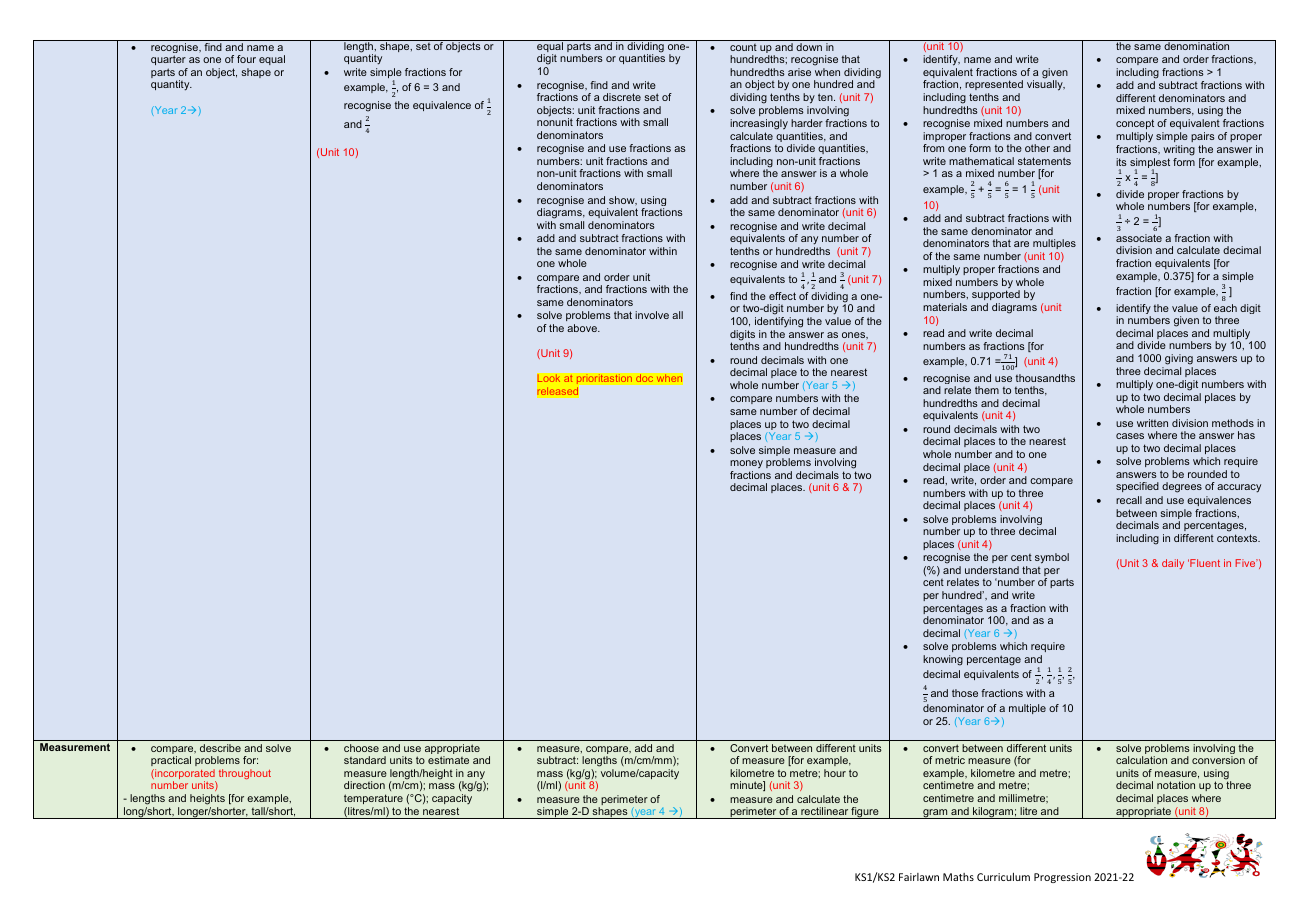 The image size is (1308, 924). What do you see at coordinates (583, 328) in the screenshot?
I see `above` at bounding box center [583, 328].
